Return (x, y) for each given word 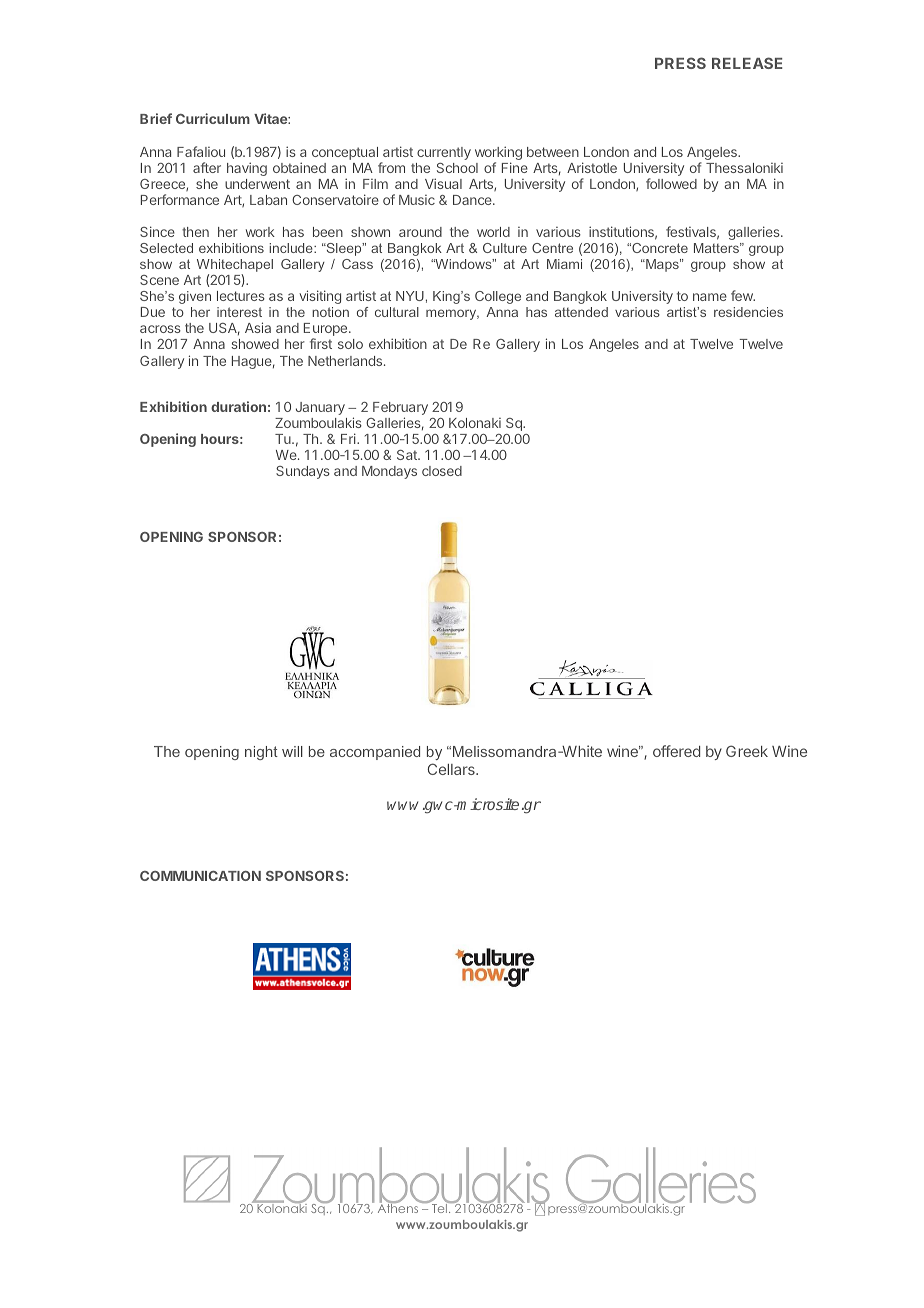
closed (442, 471)
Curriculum (213, 118)
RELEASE (747, 63)
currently (444, 153)
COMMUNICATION (200, 876)
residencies (748, 312)
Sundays (303, 472)
